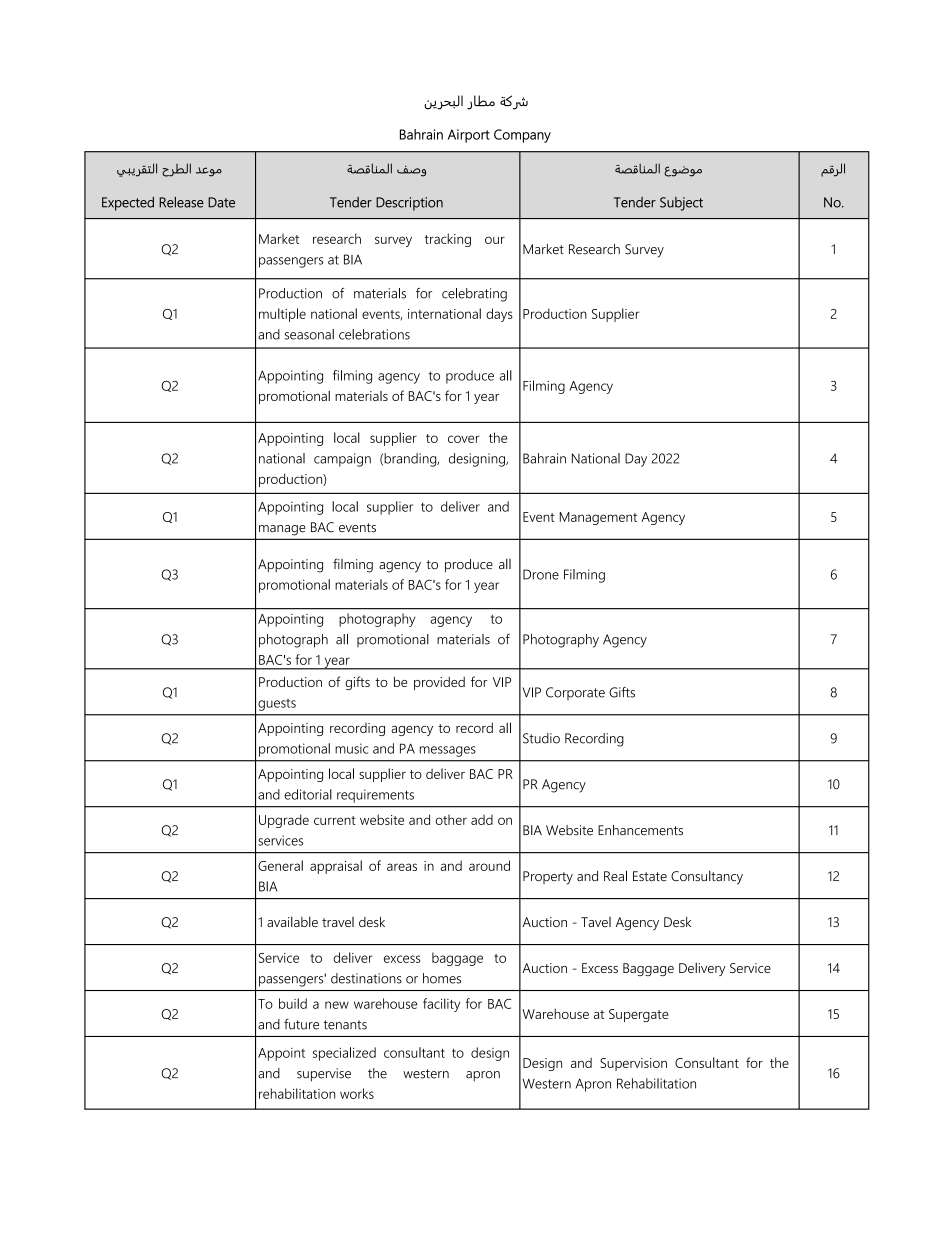 The width and height of the screenshot is (952, 1233). What do you see at coordinates (464, 439) in the screenshot?
I see `cover` at bounding box center [464, 439].
